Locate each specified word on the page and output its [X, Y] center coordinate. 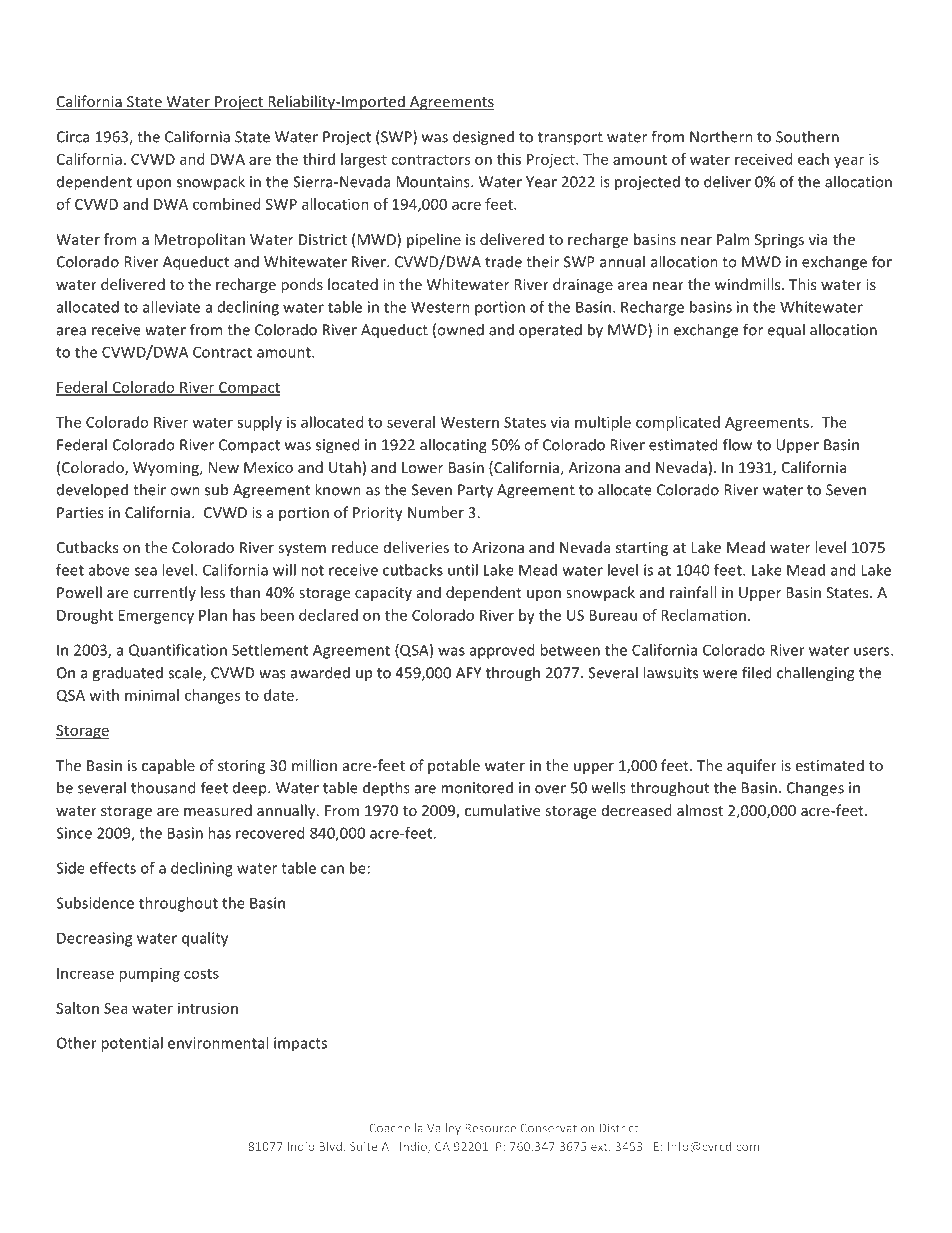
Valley [444, 1129]
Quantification [178, 650]
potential [132, 1044]
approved [502, 651]
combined [226, 204]
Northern [721, 136]
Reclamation [703, 615]
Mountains [434, 182]
